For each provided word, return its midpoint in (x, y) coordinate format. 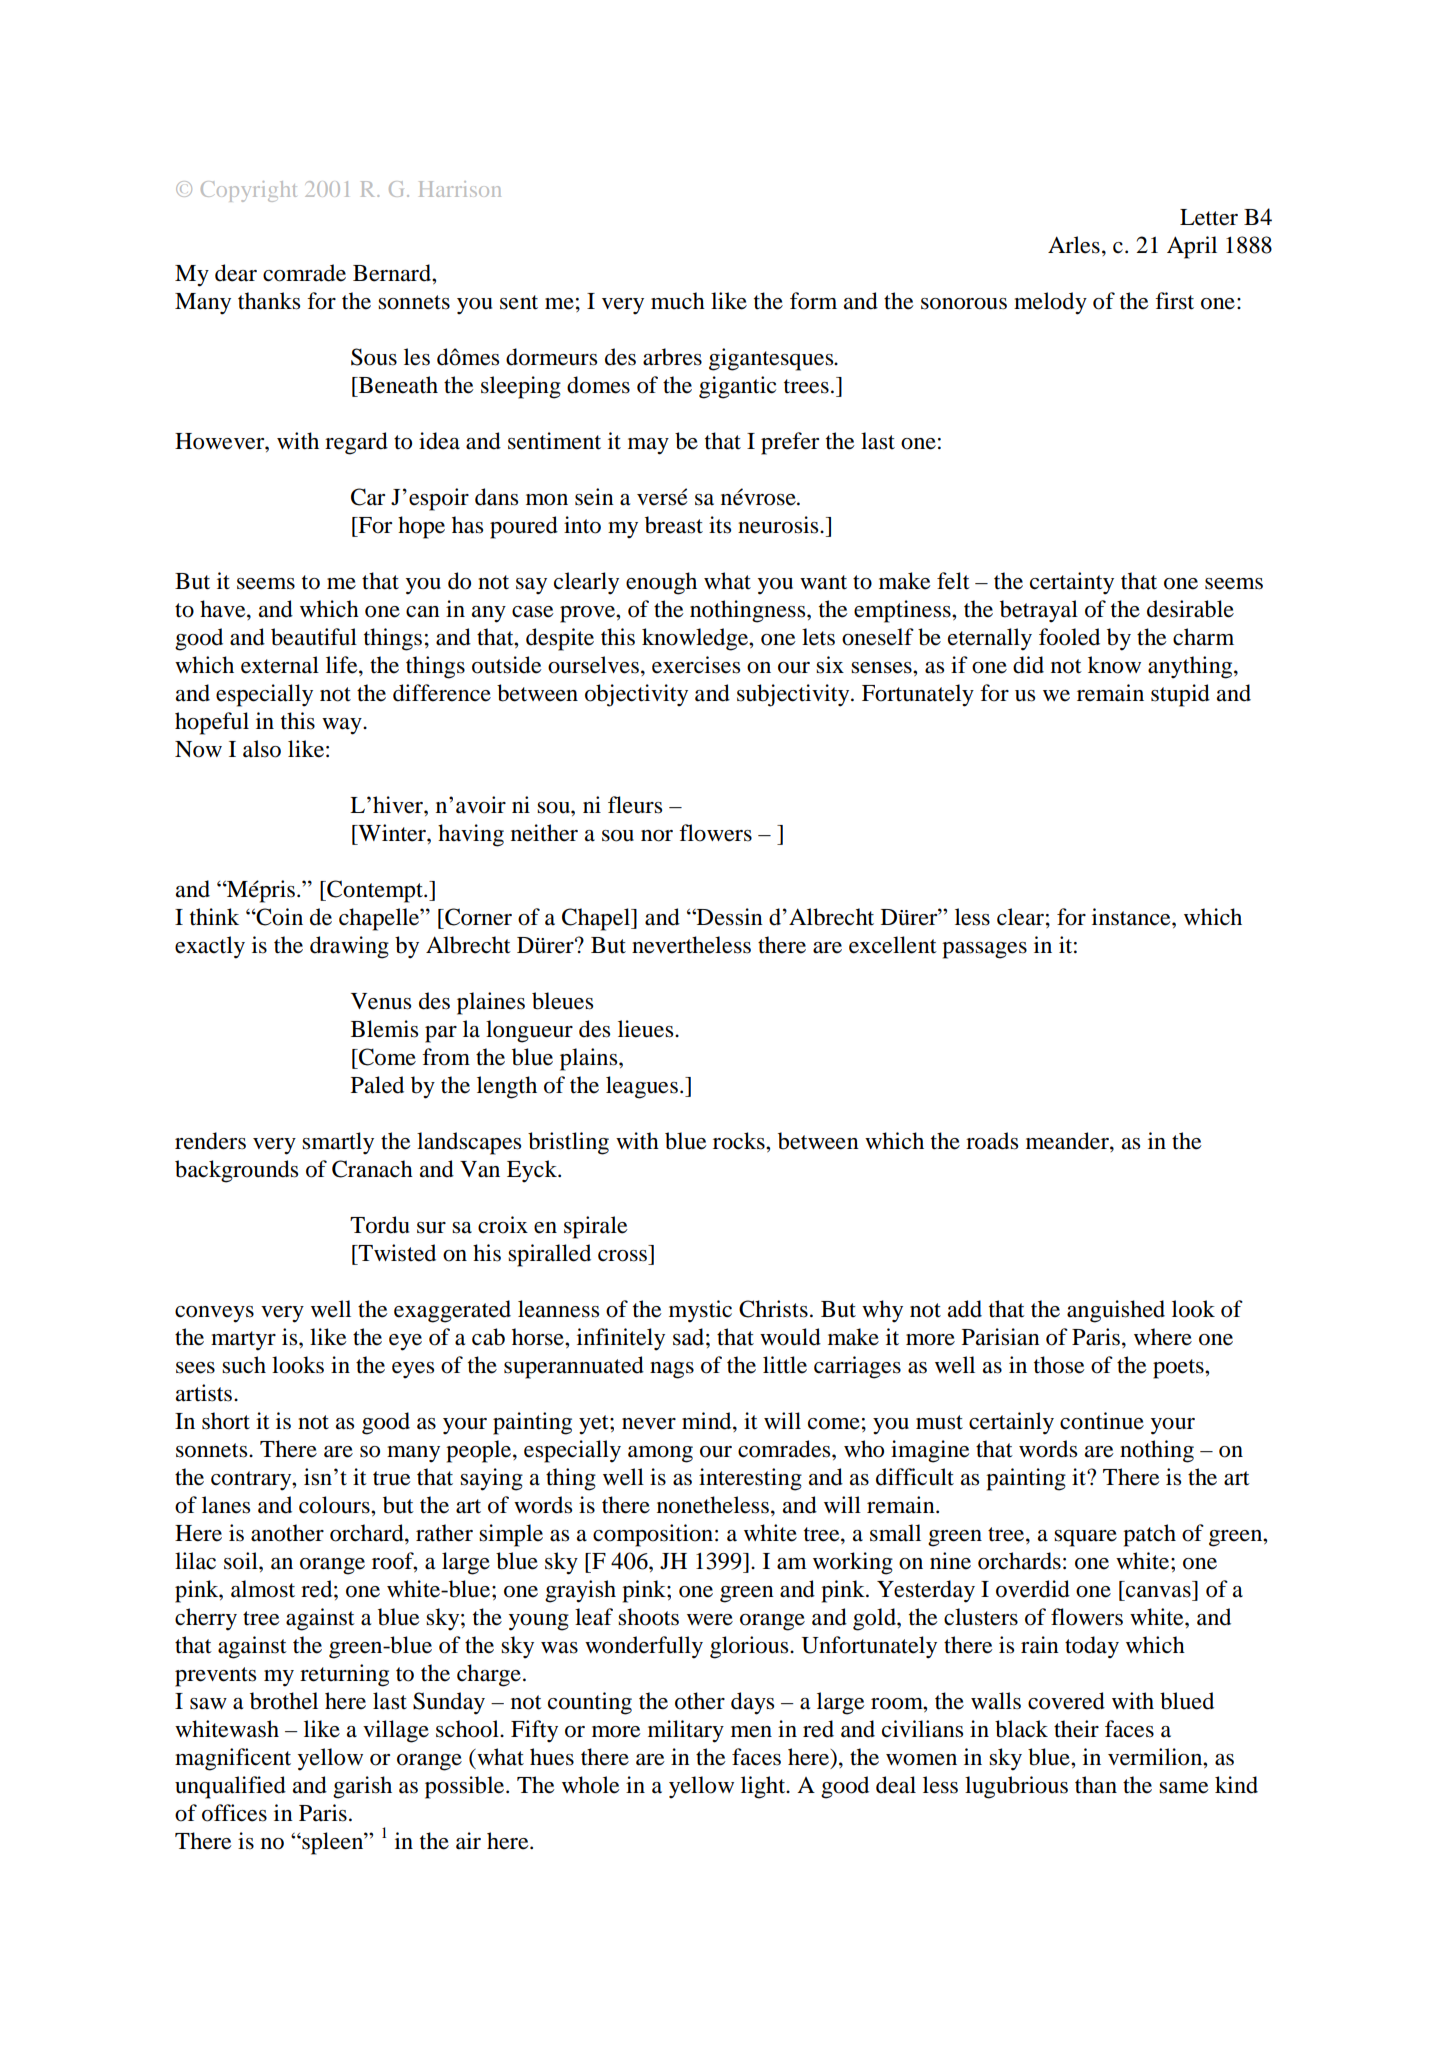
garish (362, 1787)
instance (1132, 917)
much (678, 301)
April (1192, 247)
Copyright (249, 191)
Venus (381, 1001)
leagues (642, 1087)
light (764, 1787)
